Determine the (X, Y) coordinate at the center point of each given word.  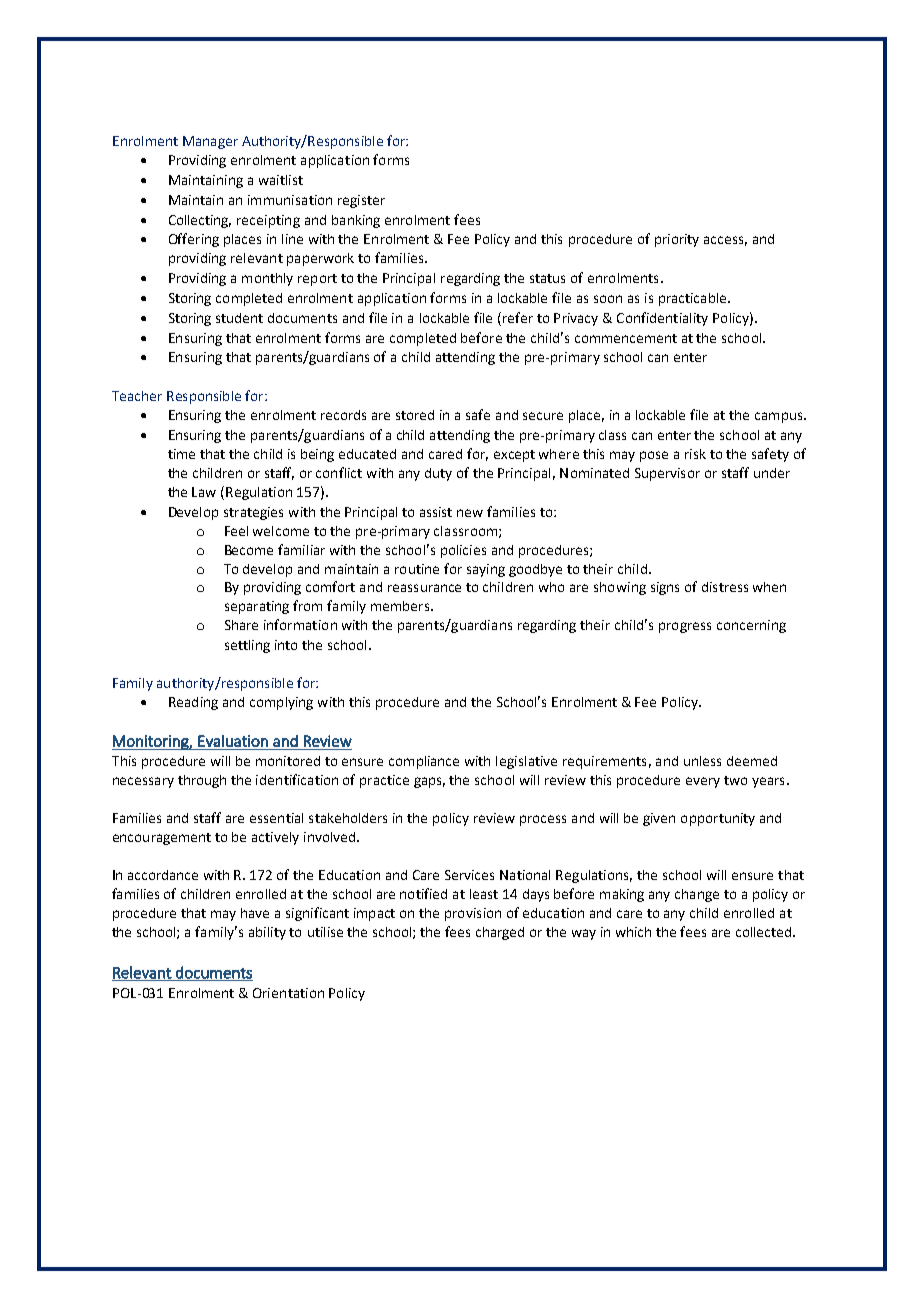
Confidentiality (662, 319)
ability (267, 933)
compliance (424, 762)
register (361, 201)
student (239, 318)
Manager (210, 142)
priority (677, 240)
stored (415, 415)
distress (725, 587)
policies (463, 551)
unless (702, 761)
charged (500, 933)
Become (249, 550)
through (202, 781)
